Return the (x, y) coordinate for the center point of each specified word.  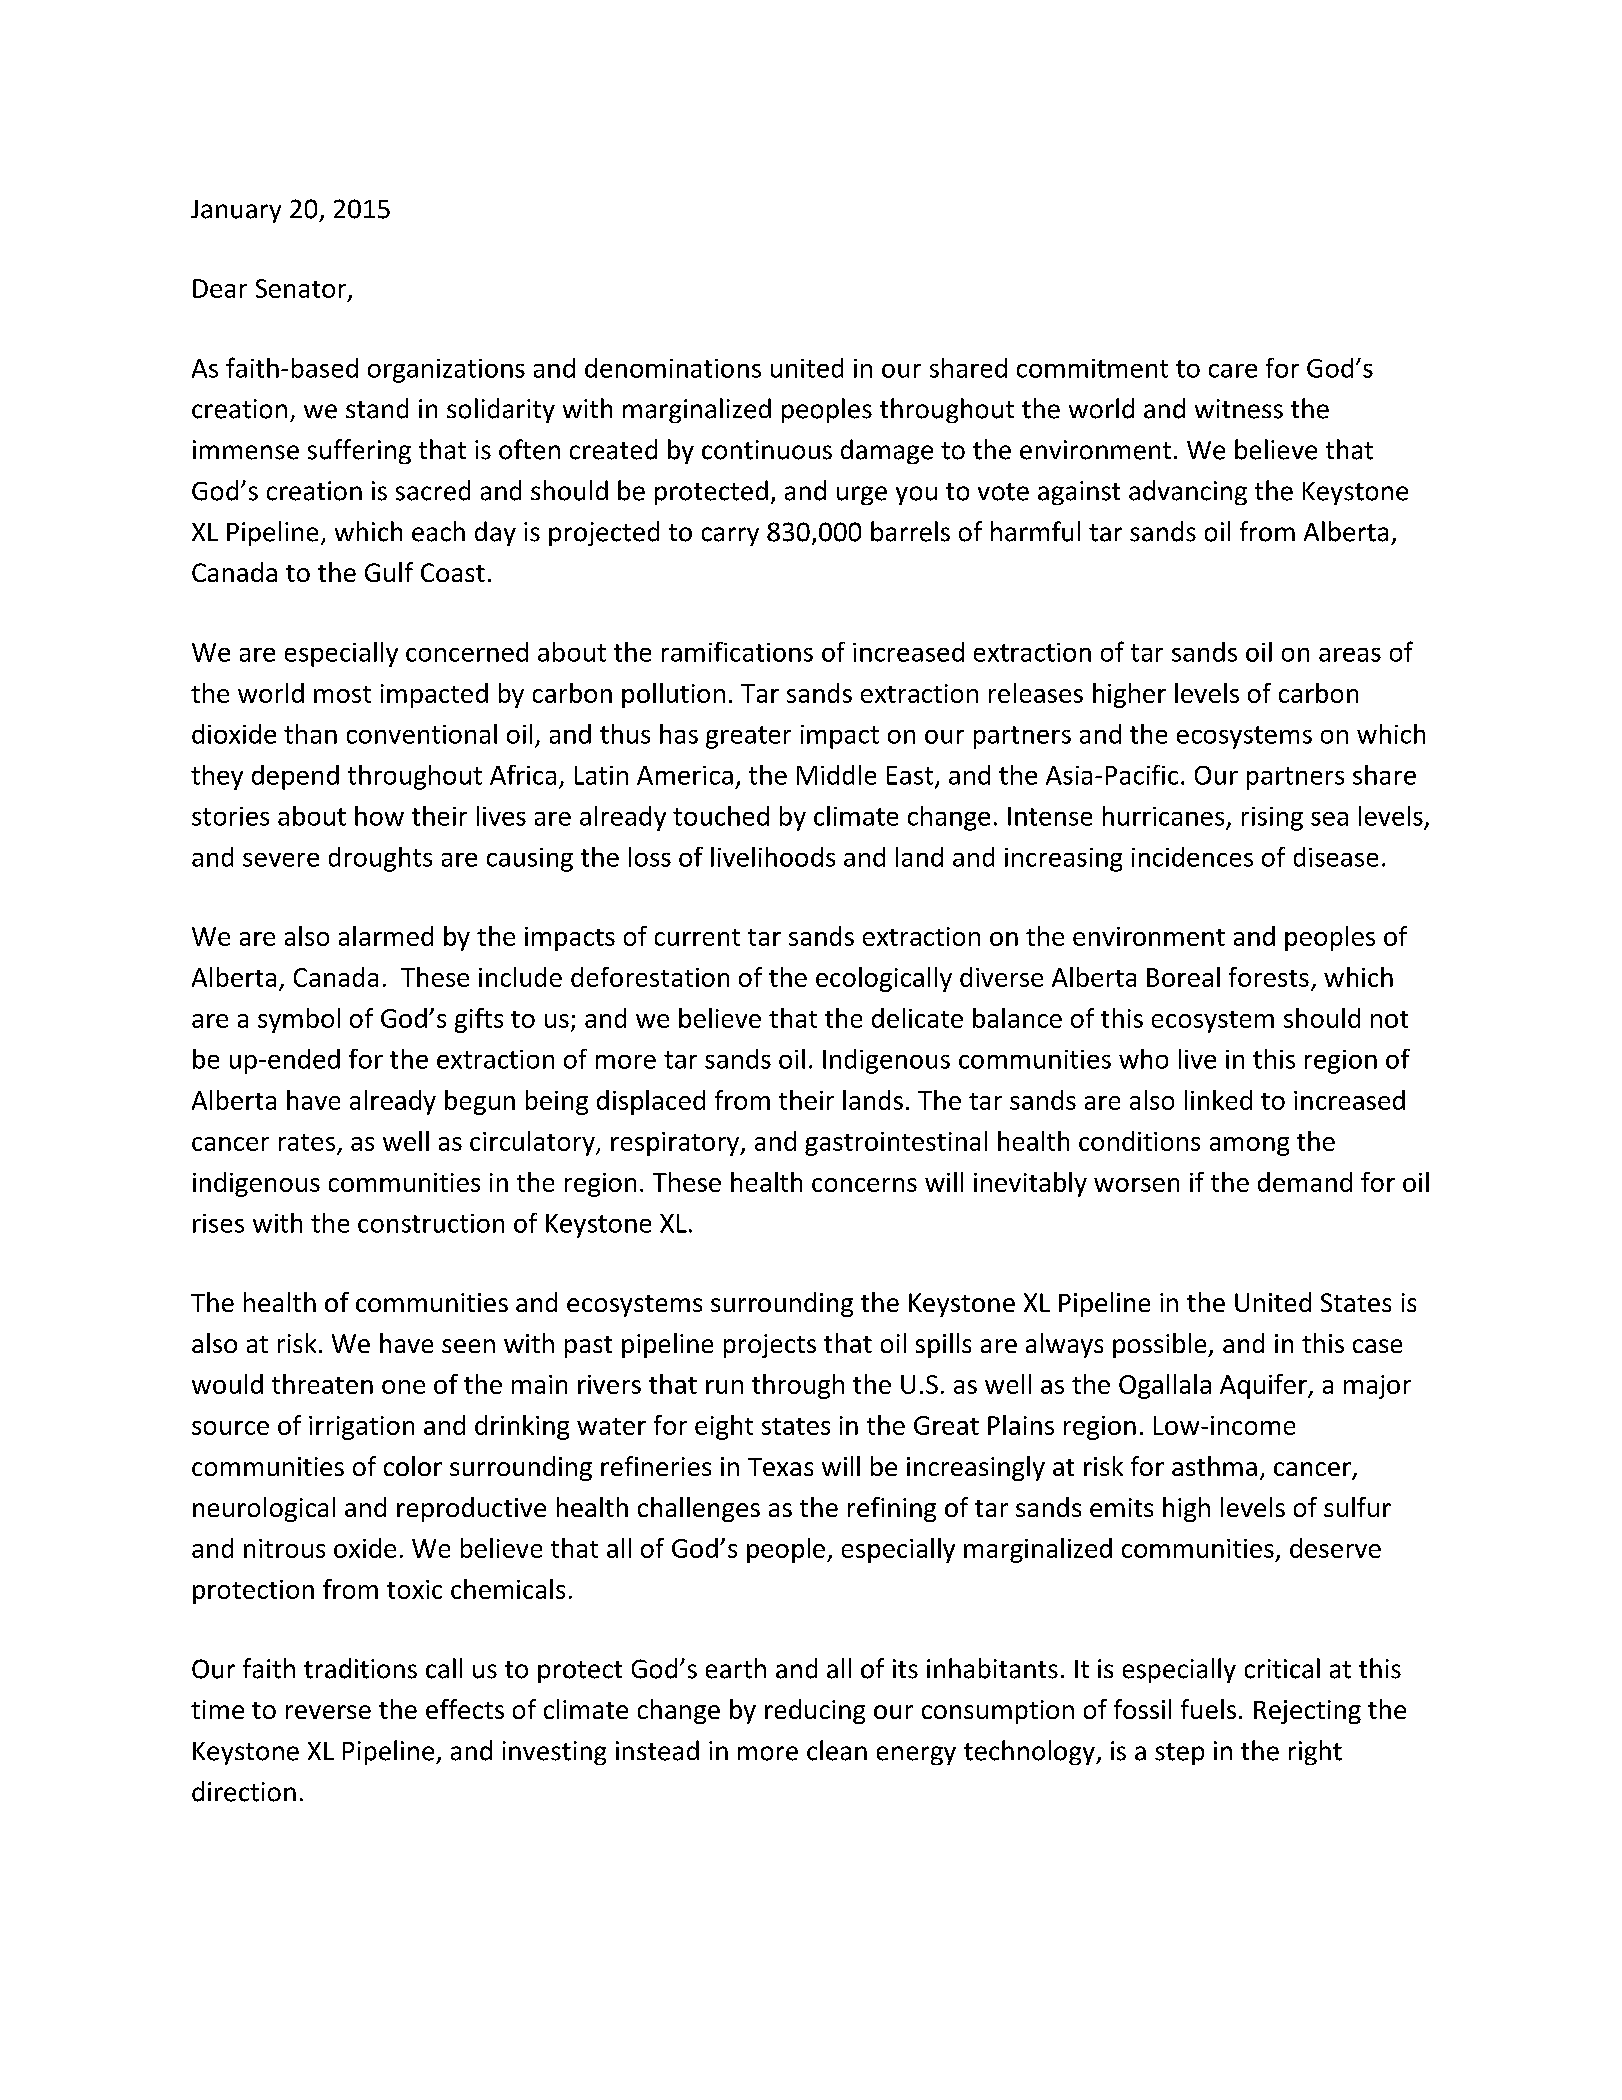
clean (837, 1750)
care (1233, 371)
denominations (673, 368)
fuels (1208, 1709)
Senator (302, 290)
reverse (328, 1712)
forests (1269, 977)
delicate (917, 1018)
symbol (299, 1020)
